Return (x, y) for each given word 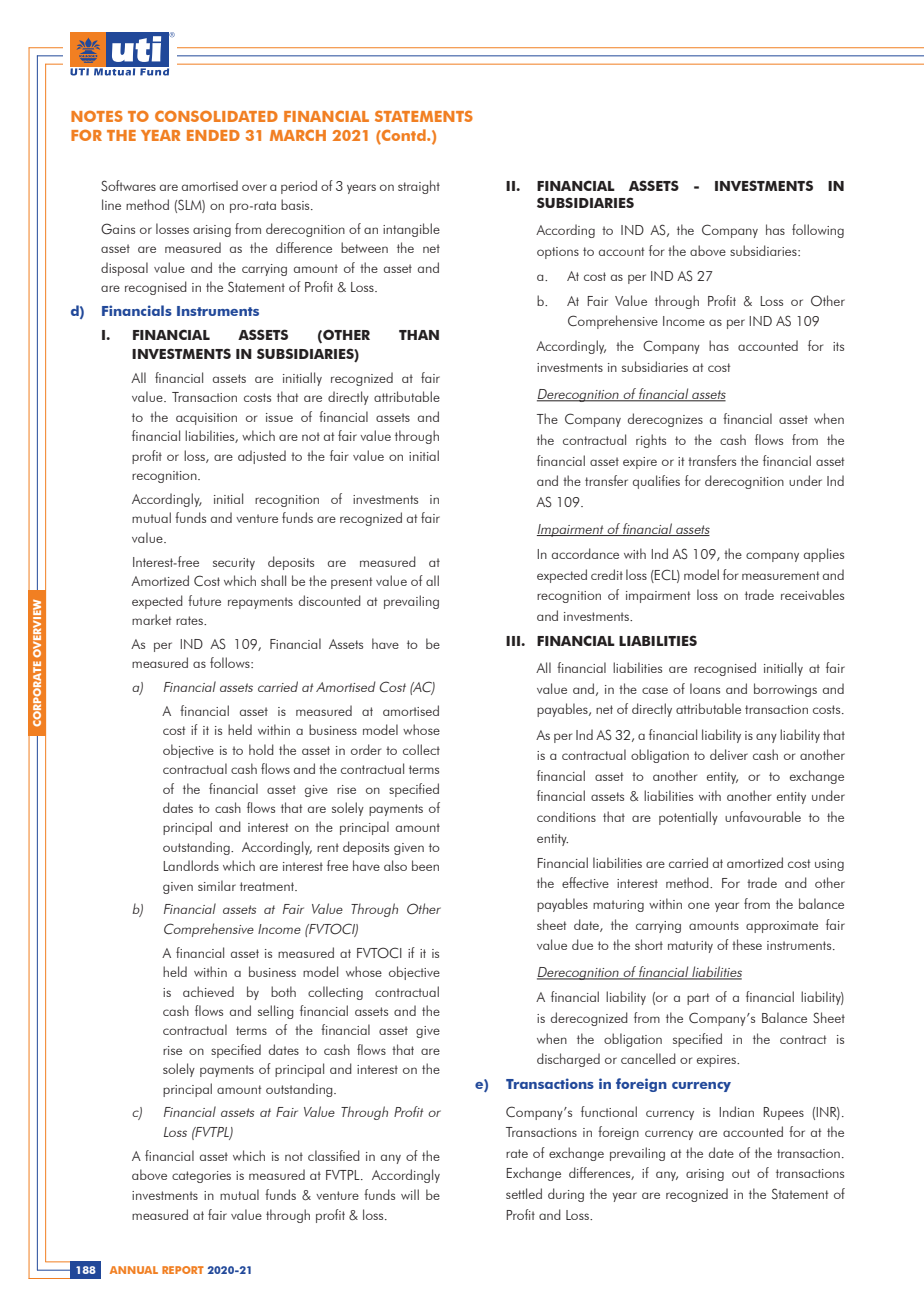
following (818, 231)
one (699, 905)
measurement (780, 575)
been (425, 865)
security (234, 564)
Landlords (191, 865)
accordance (585, 553)
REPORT (183, 1270)
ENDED (213, 135)
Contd (404, 135)
